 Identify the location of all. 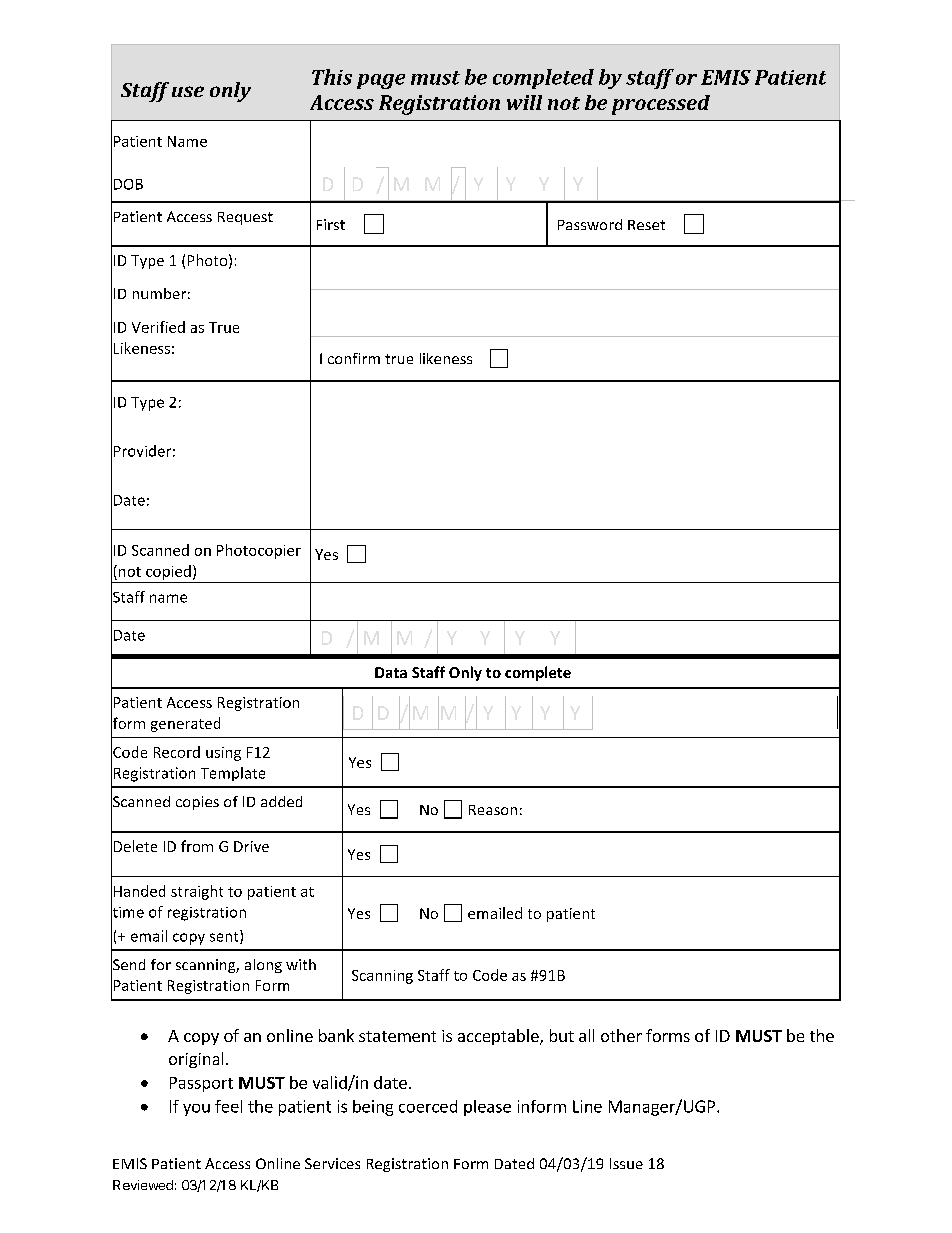
(586, 1035).
